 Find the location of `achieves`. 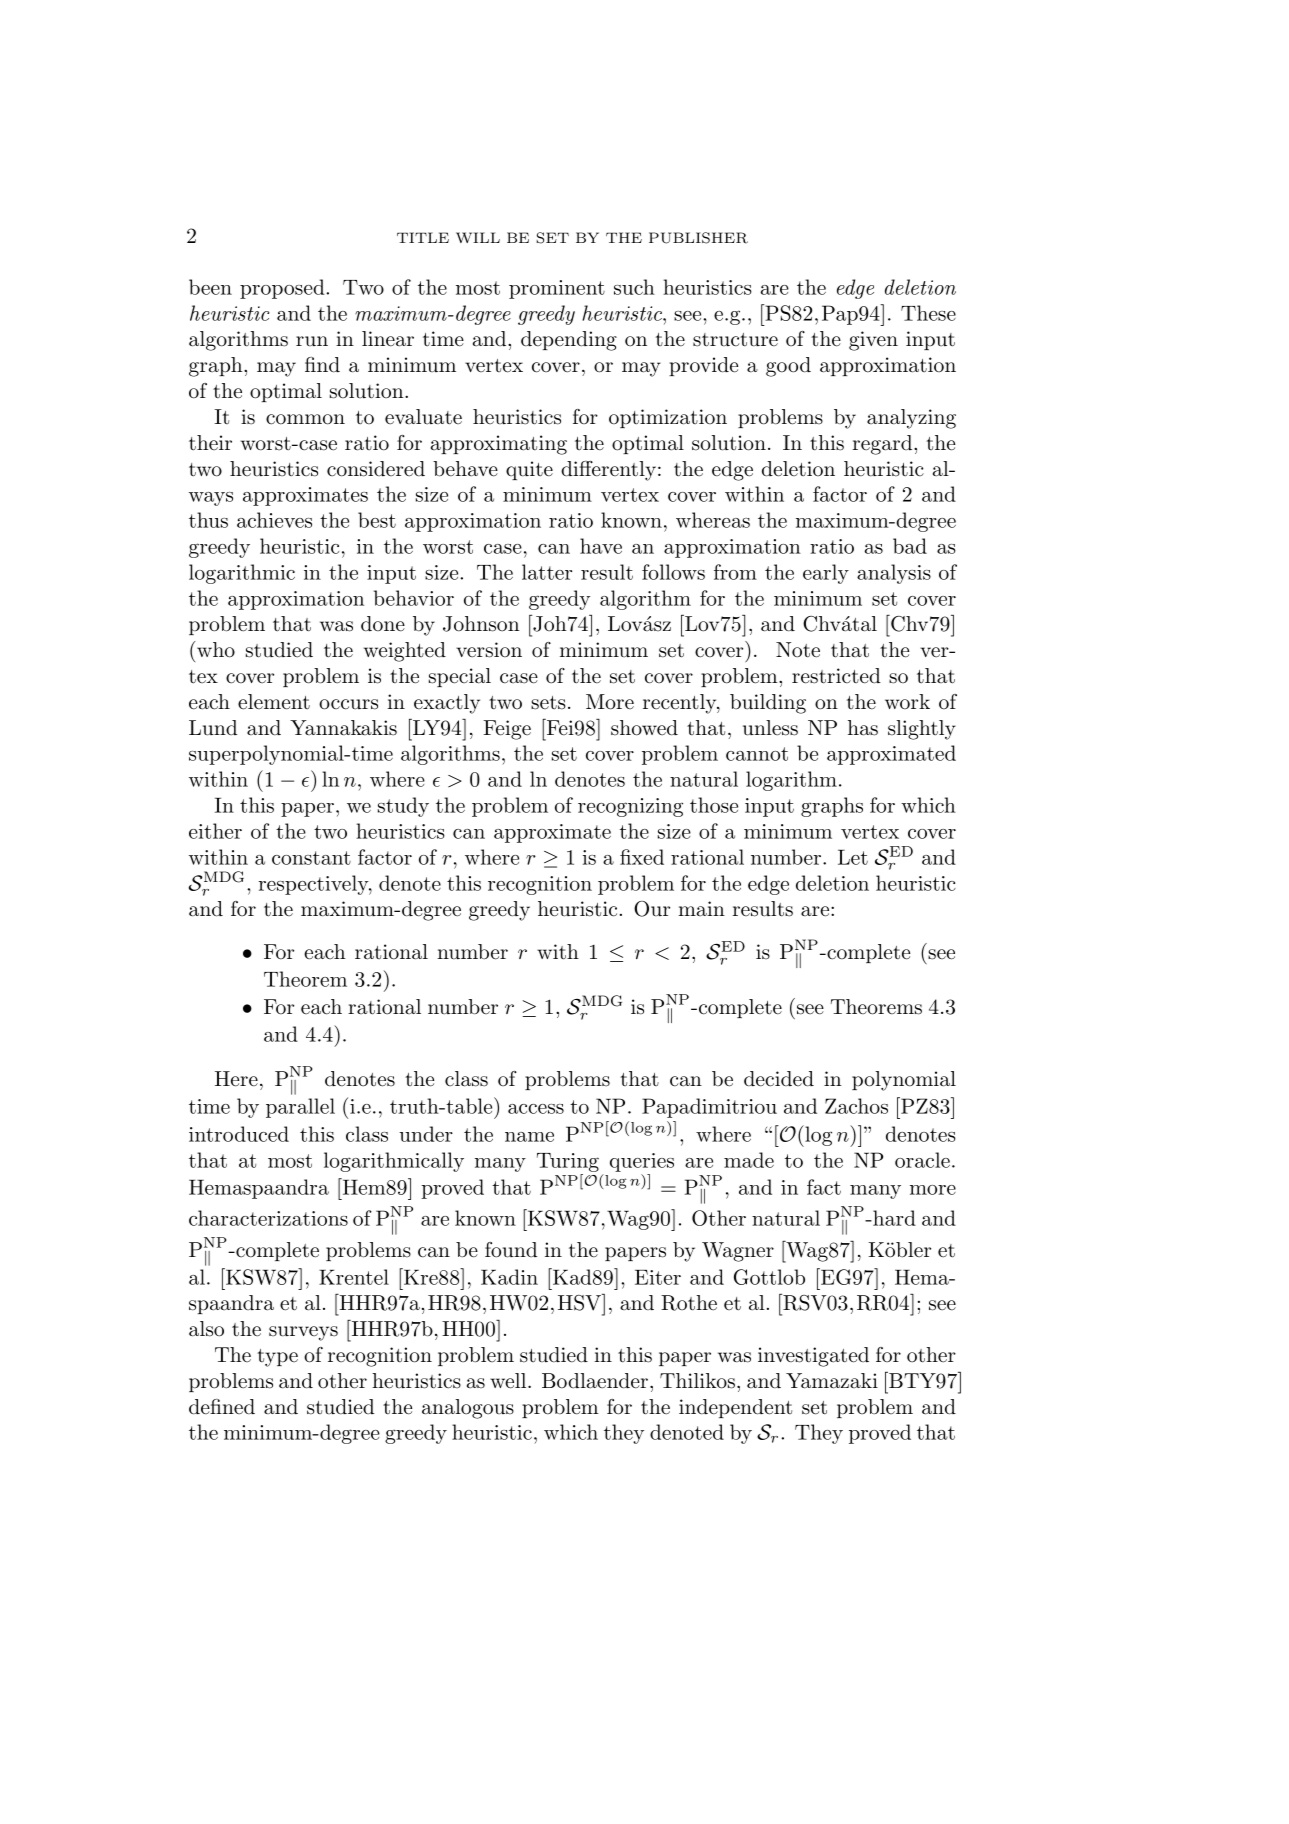

achieves is located at coordinates (274, 520).
